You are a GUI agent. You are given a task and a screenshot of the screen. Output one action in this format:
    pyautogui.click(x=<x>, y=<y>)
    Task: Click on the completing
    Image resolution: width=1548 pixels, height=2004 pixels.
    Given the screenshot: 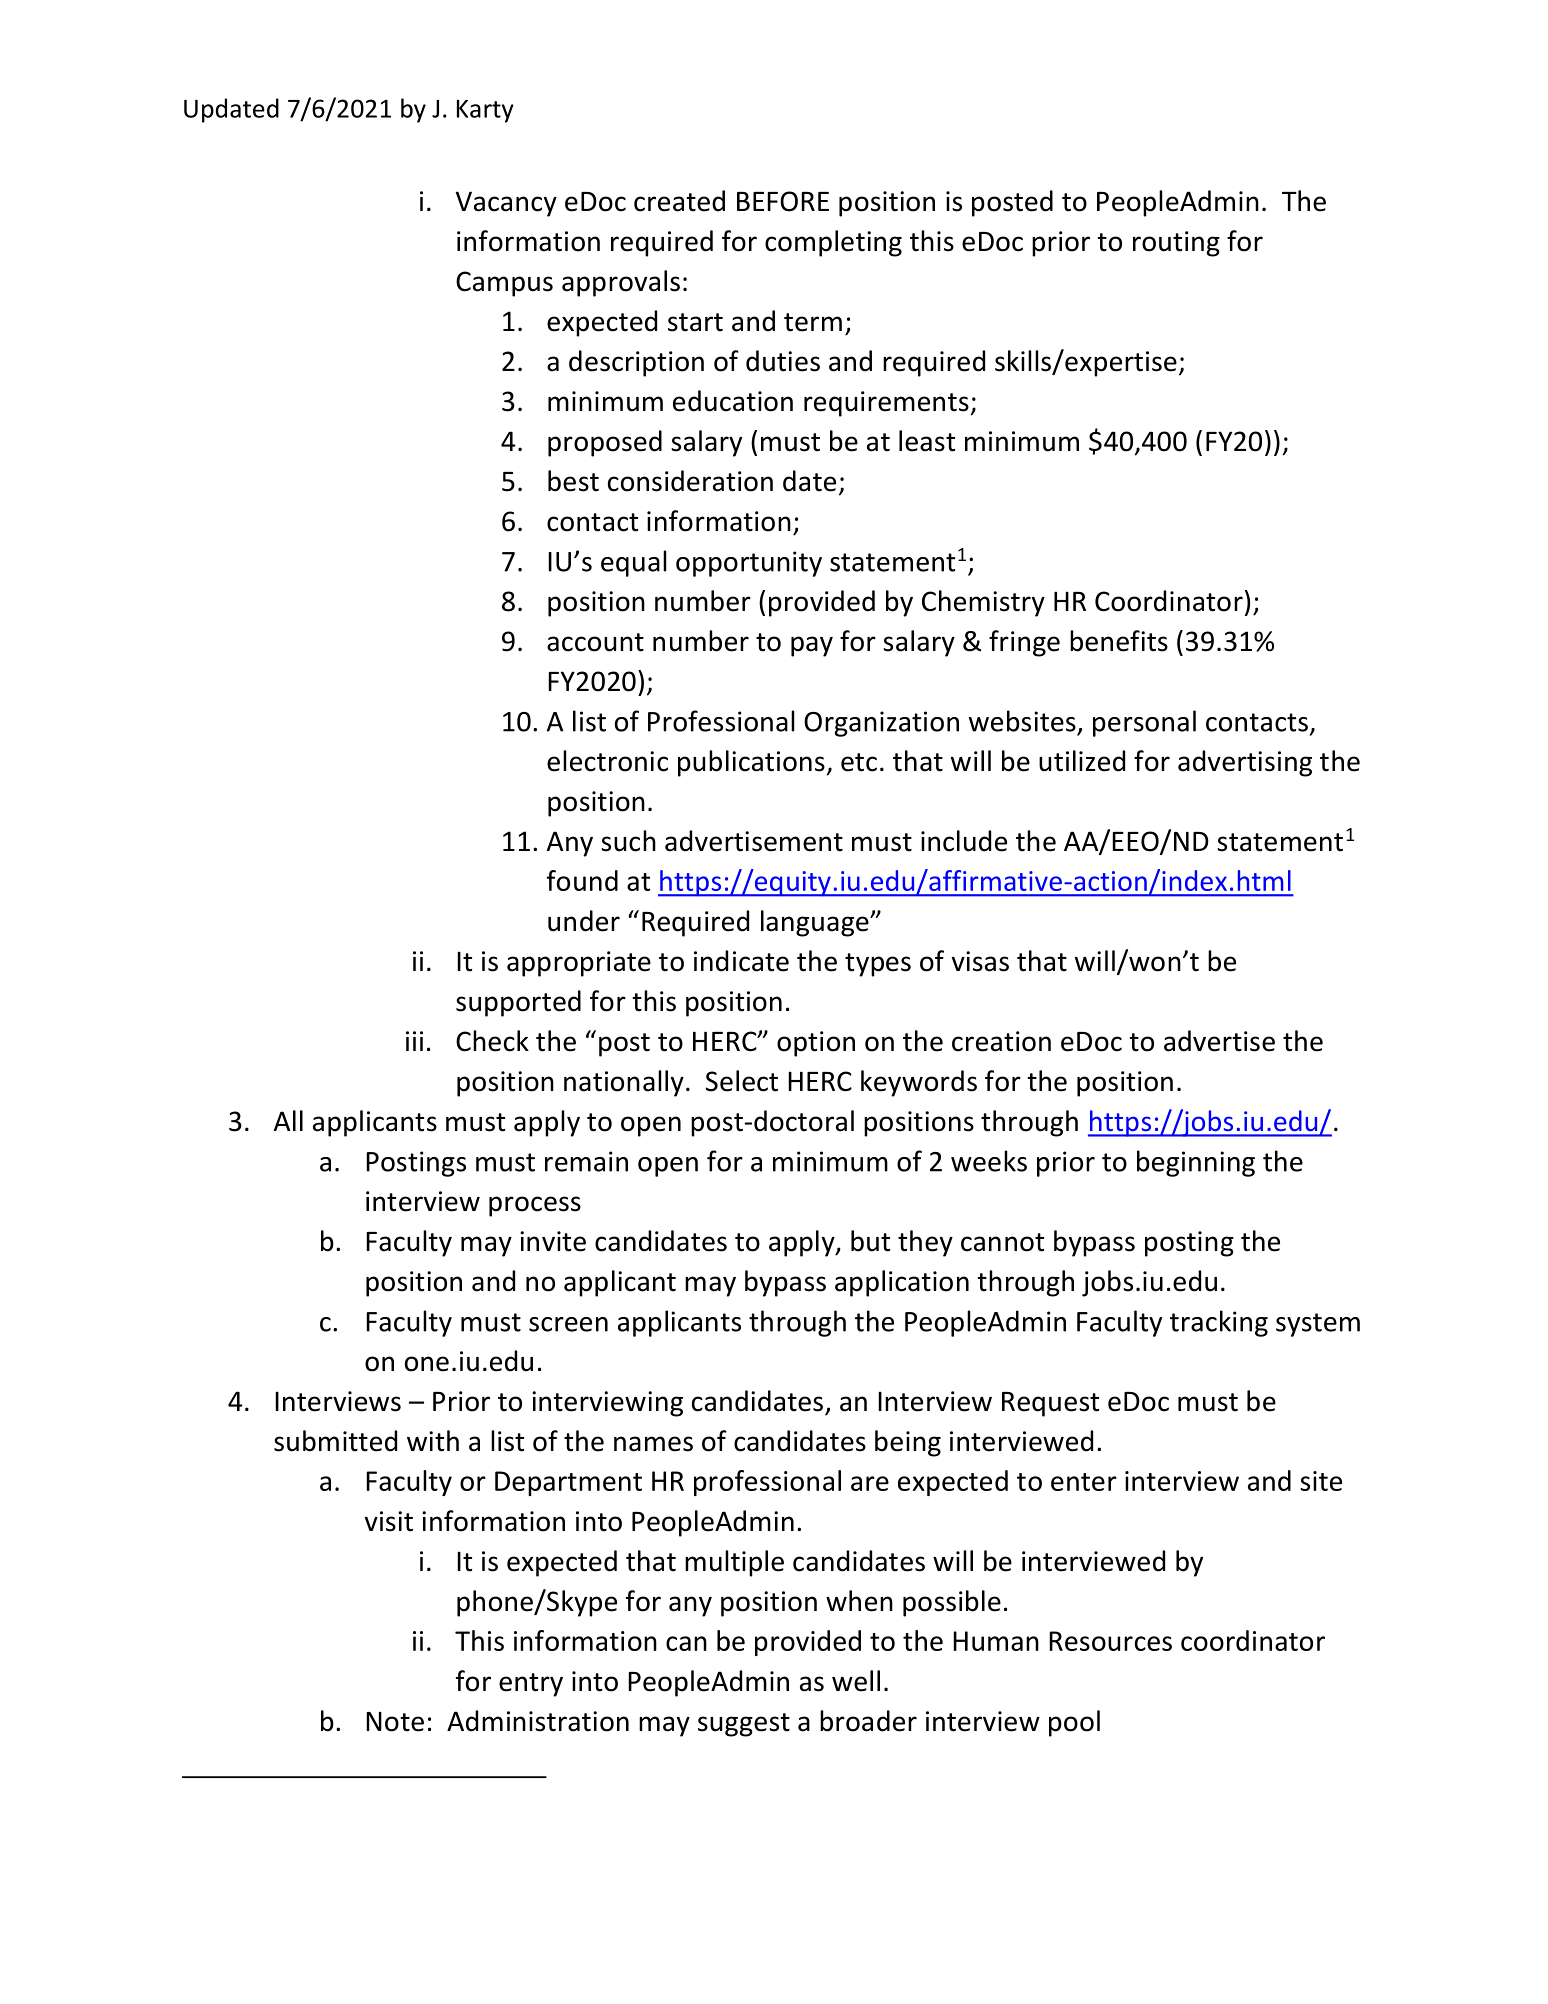 What is the action you would take?
    pyautogui.click(x=833, y=243)
